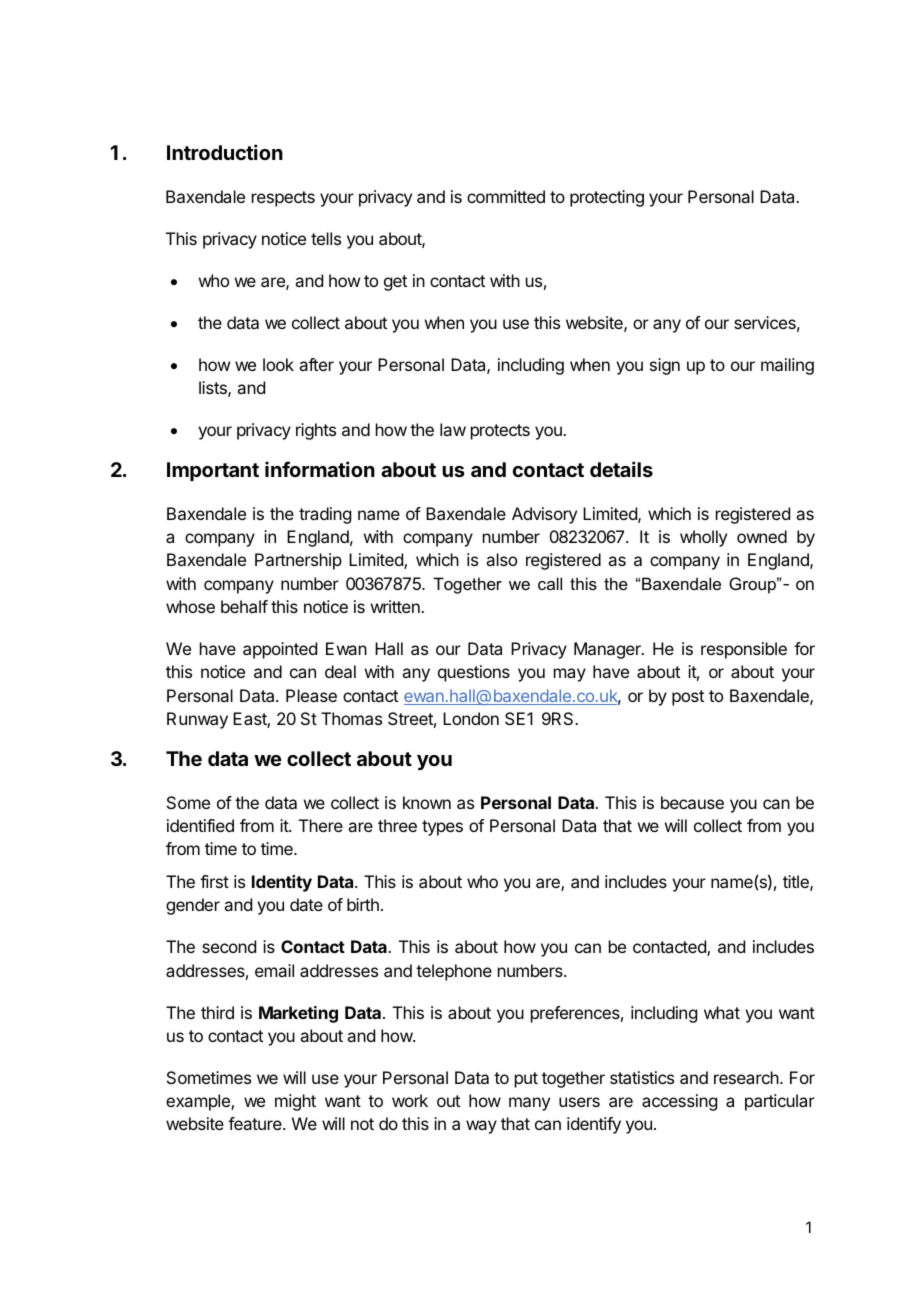  Describe the element at coordinates (280, 650) in the screenshot. I see `appointed` at that location.
